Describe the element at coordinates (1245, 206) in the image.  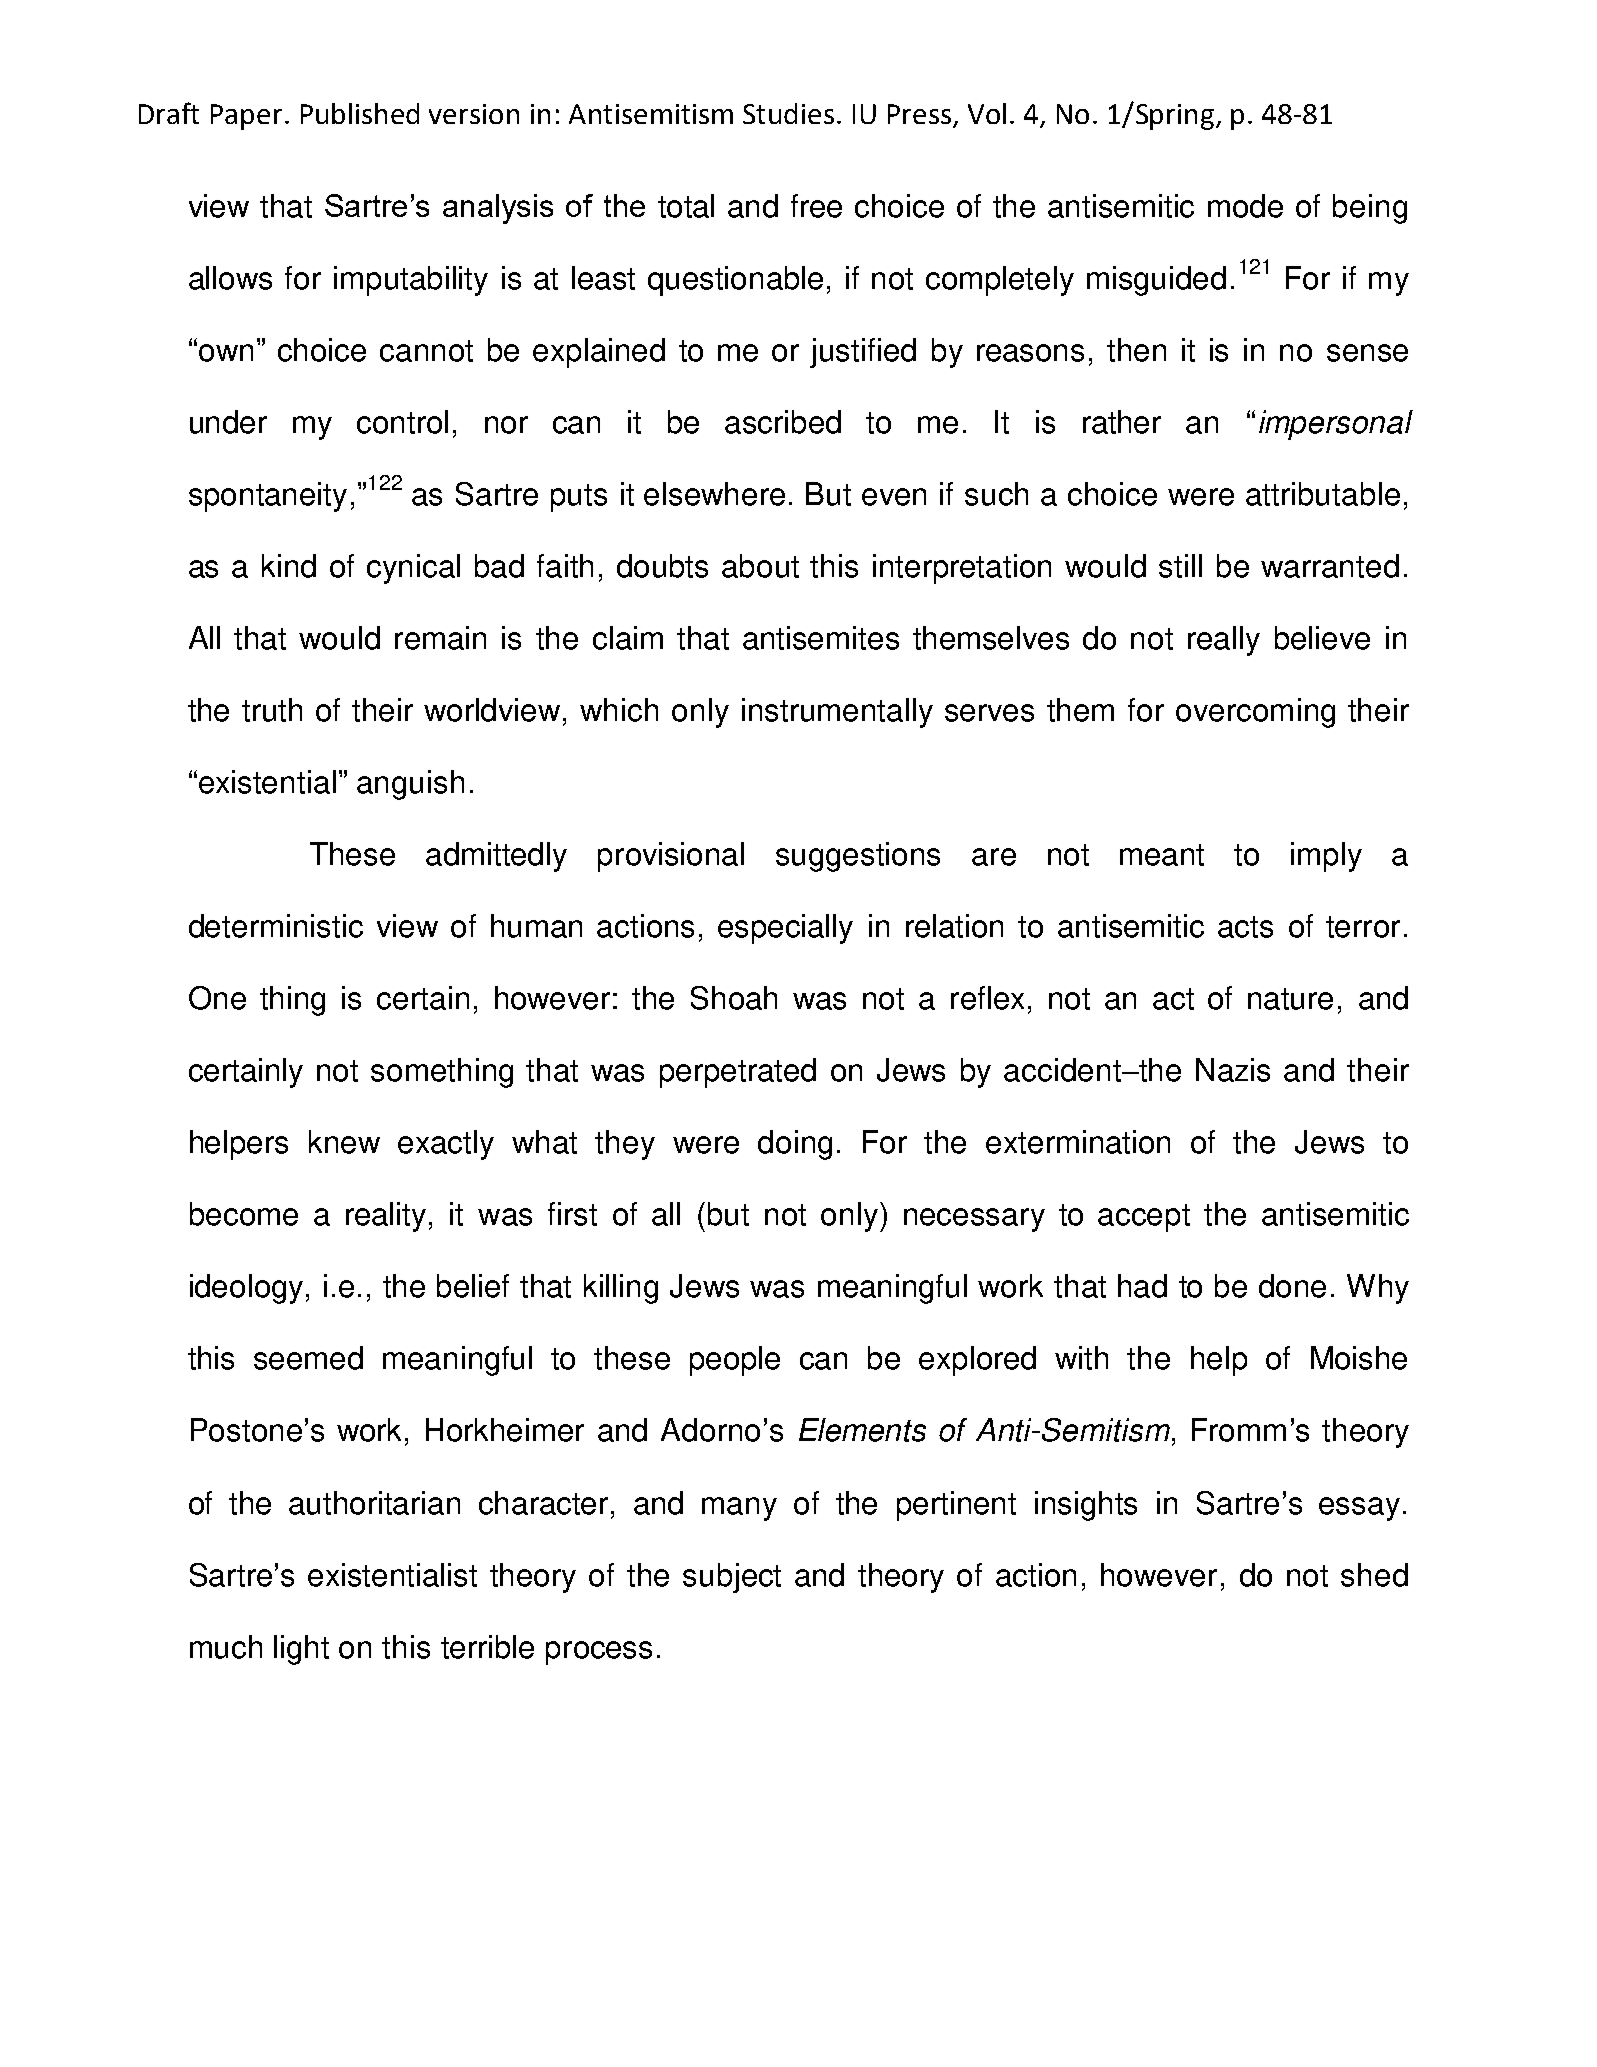
I see `mode` at that location.
